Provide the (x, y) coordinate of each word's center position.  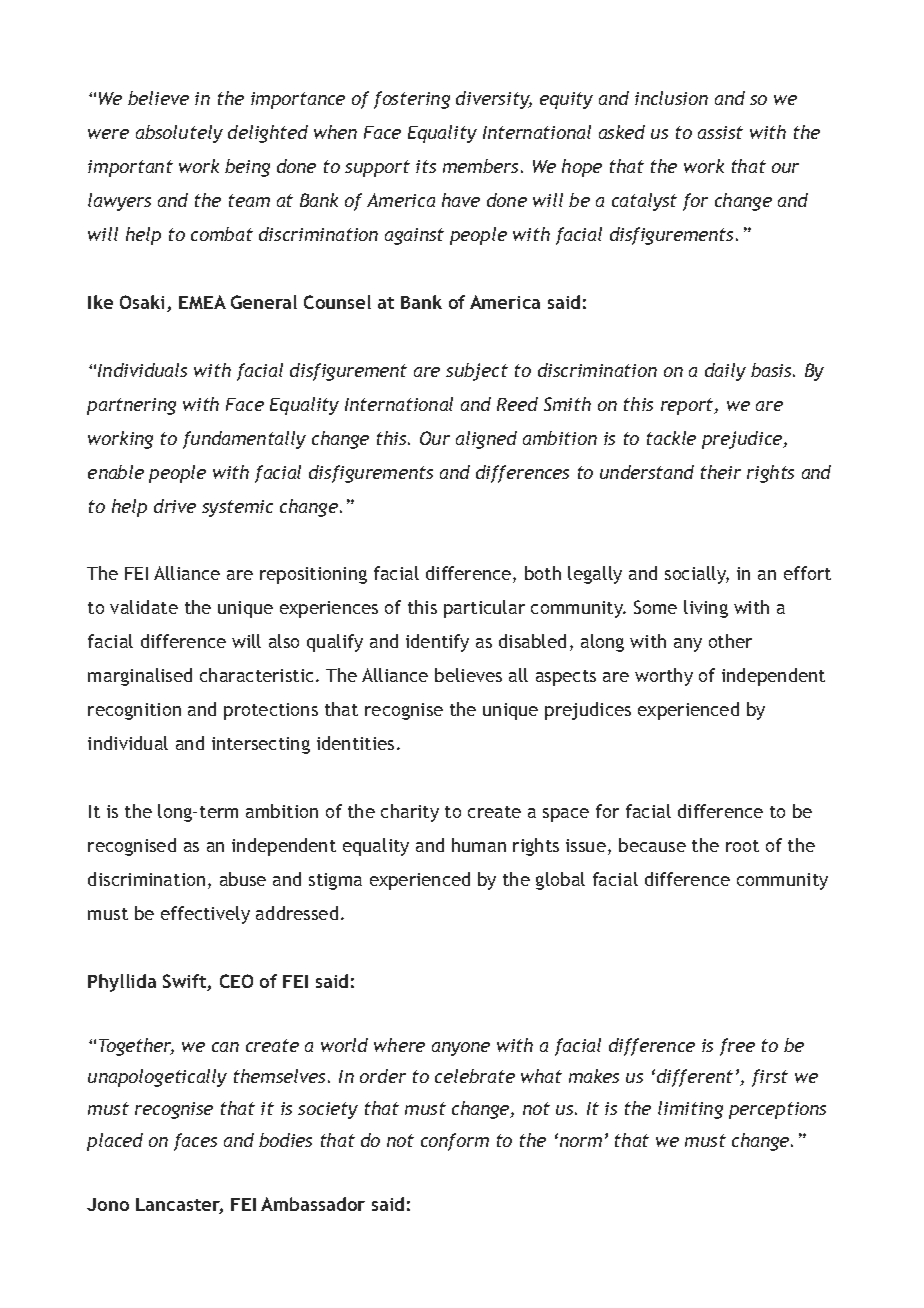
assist (720, 132)
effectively (205, 915)
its (426, 166)
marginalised (140, 677)
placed (115, 1142)
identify (437, 643)
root (742, 846)
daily (725, 372)
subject (477, 372)
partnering (131, 406)
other (730, 641)
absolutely (179, 134)
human (479, 845)
